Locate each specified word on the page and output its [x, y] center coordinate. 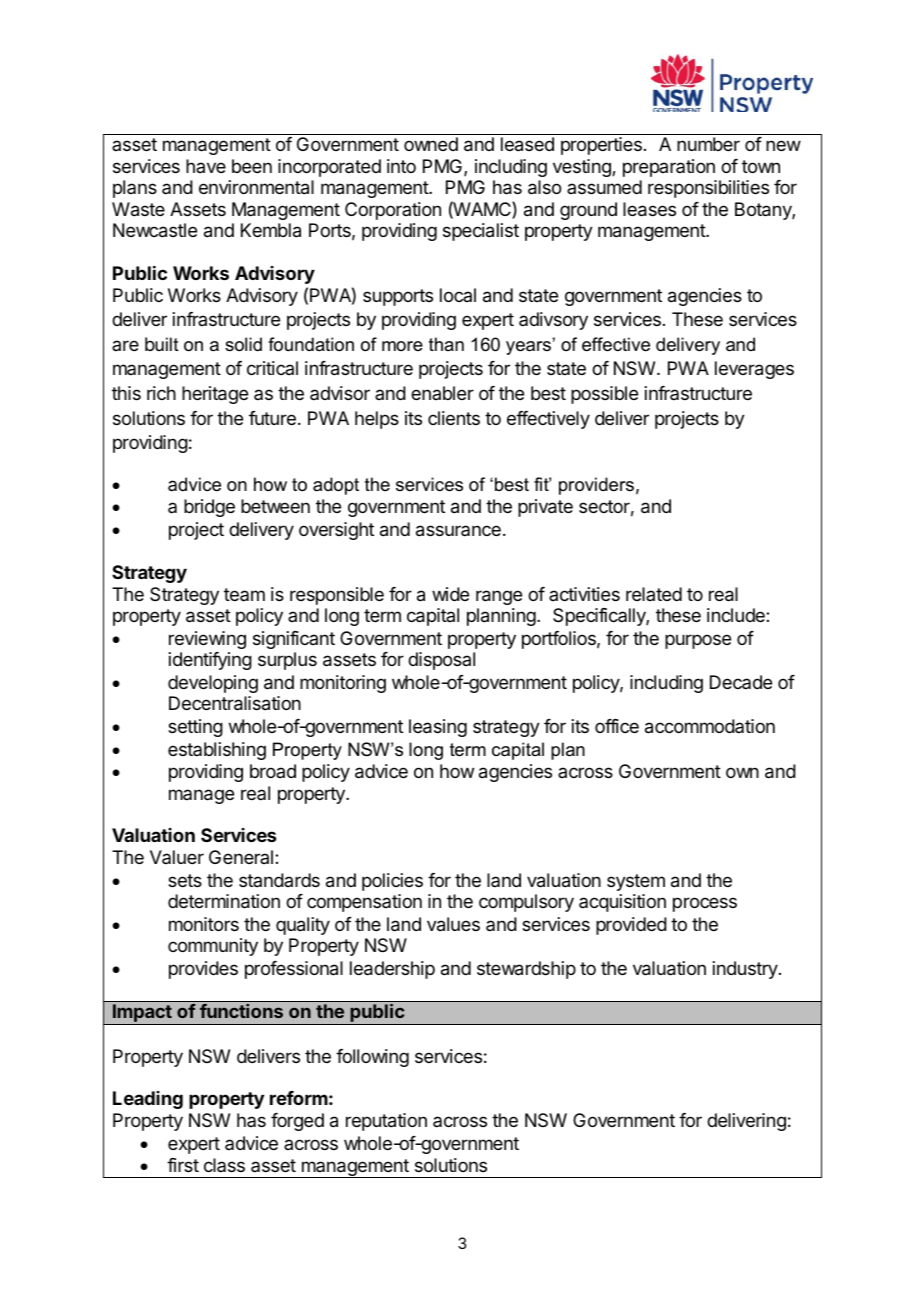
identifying [210, 661]
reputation [386, 1122]
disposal [441, 661]
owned [431, 144]
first [183, 1165]
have [206, 166]
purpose [698, 641]
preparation [669, 168]
